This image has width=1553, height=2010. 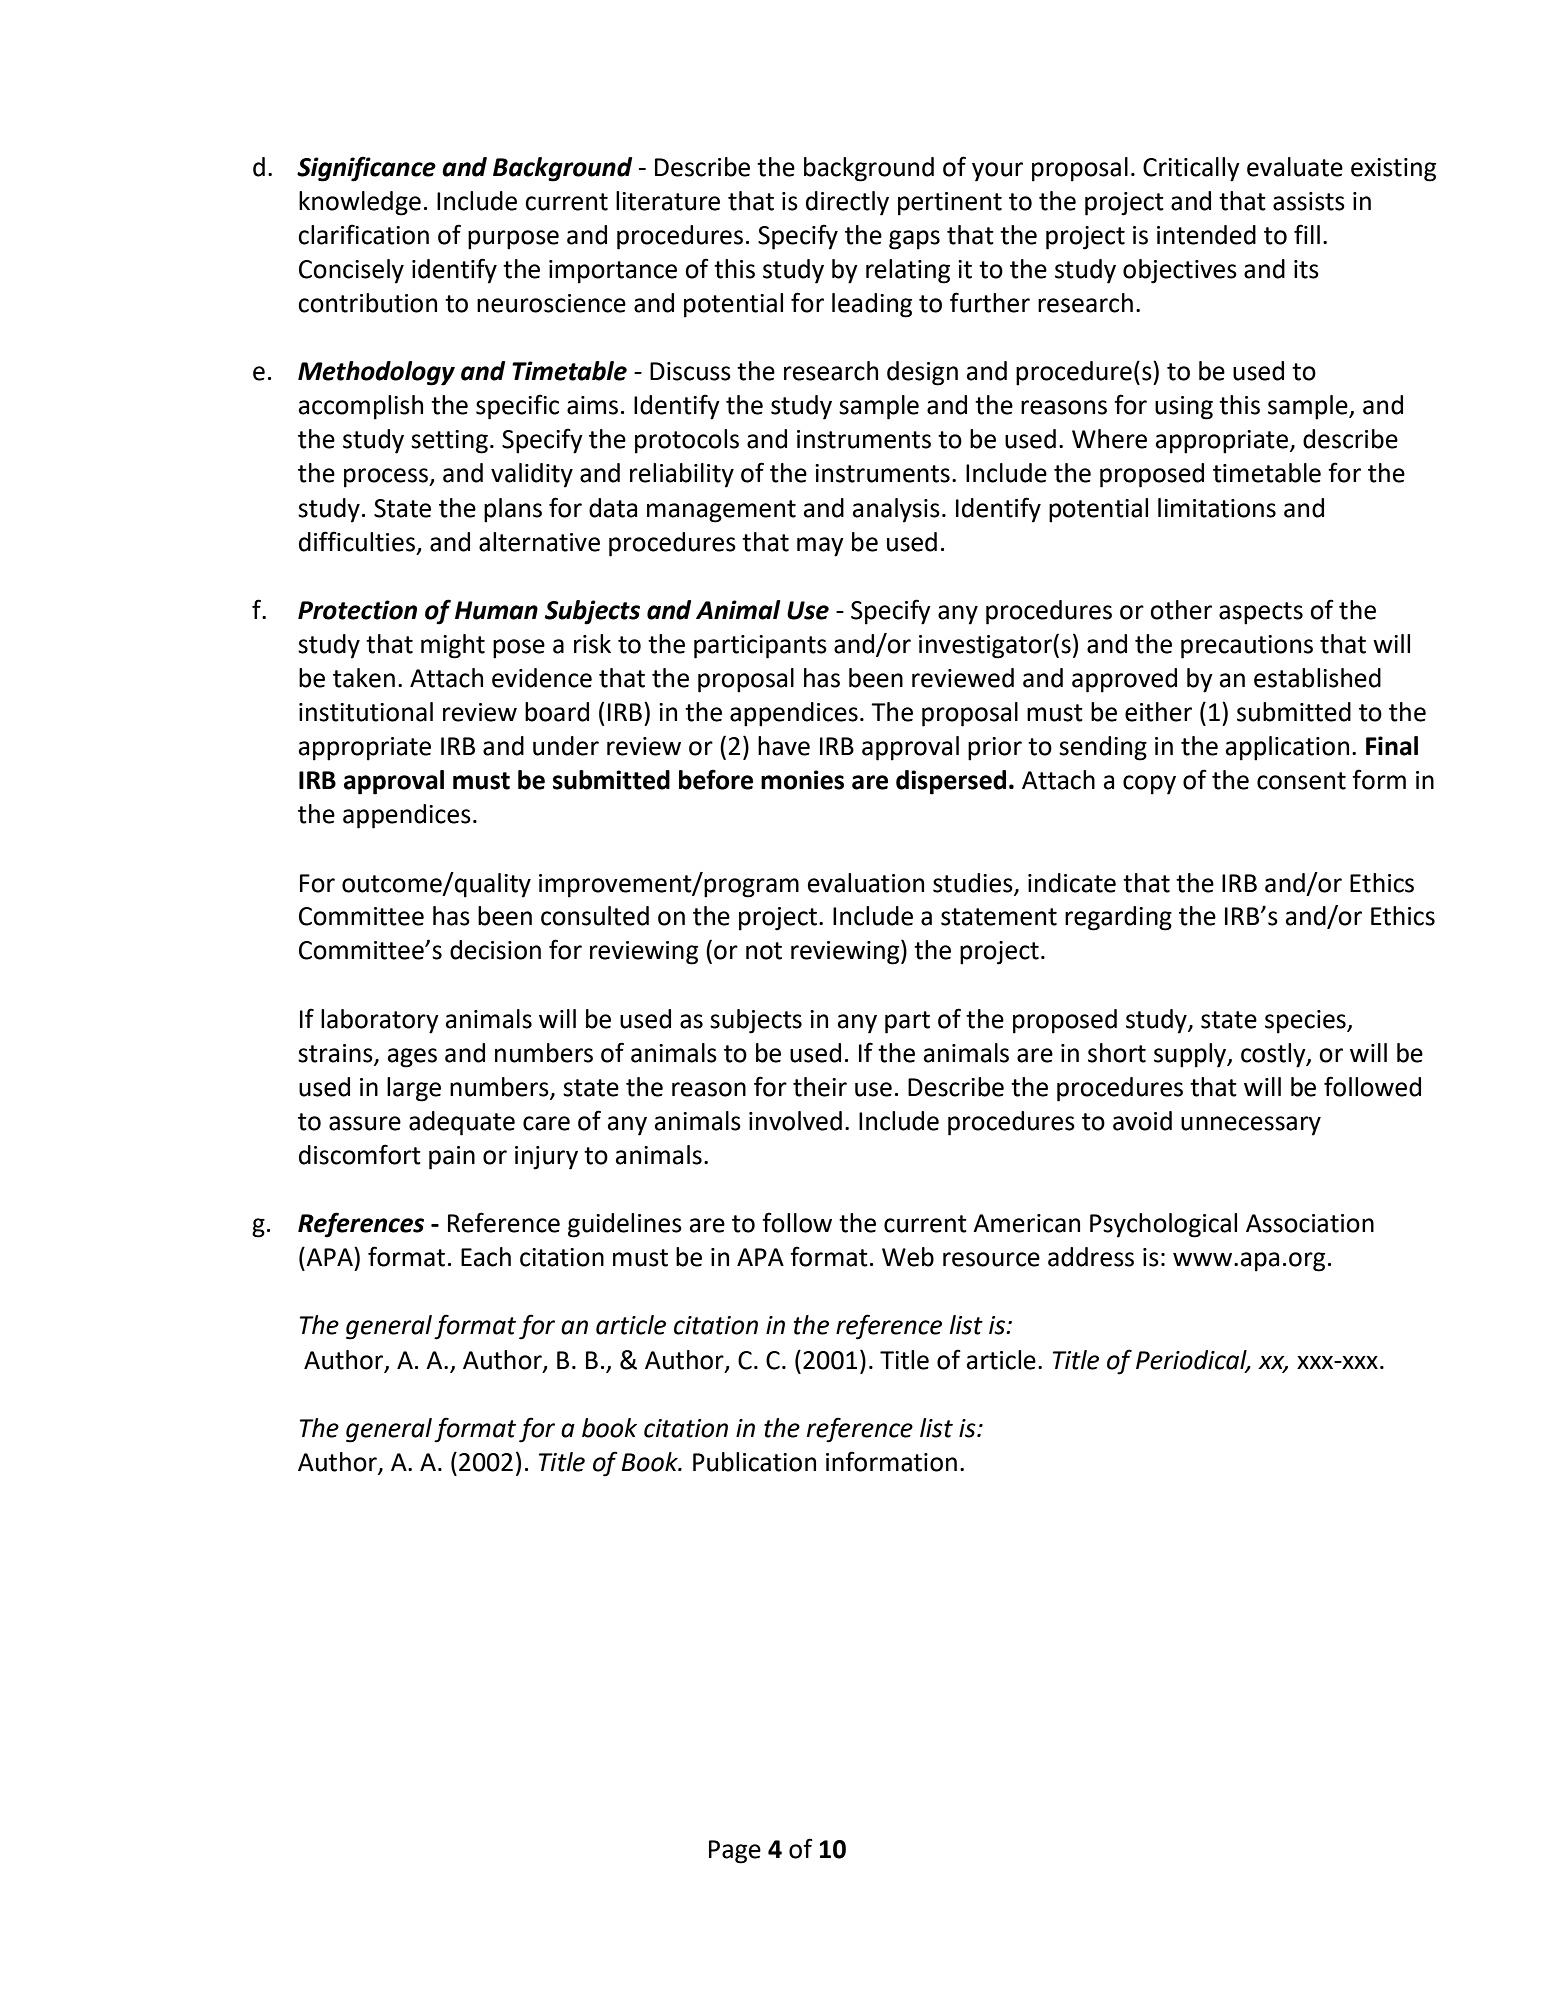 What do you see at coordinates (1307, 234) in the image?
I see `fill` at bounding box center [1307, 234].
